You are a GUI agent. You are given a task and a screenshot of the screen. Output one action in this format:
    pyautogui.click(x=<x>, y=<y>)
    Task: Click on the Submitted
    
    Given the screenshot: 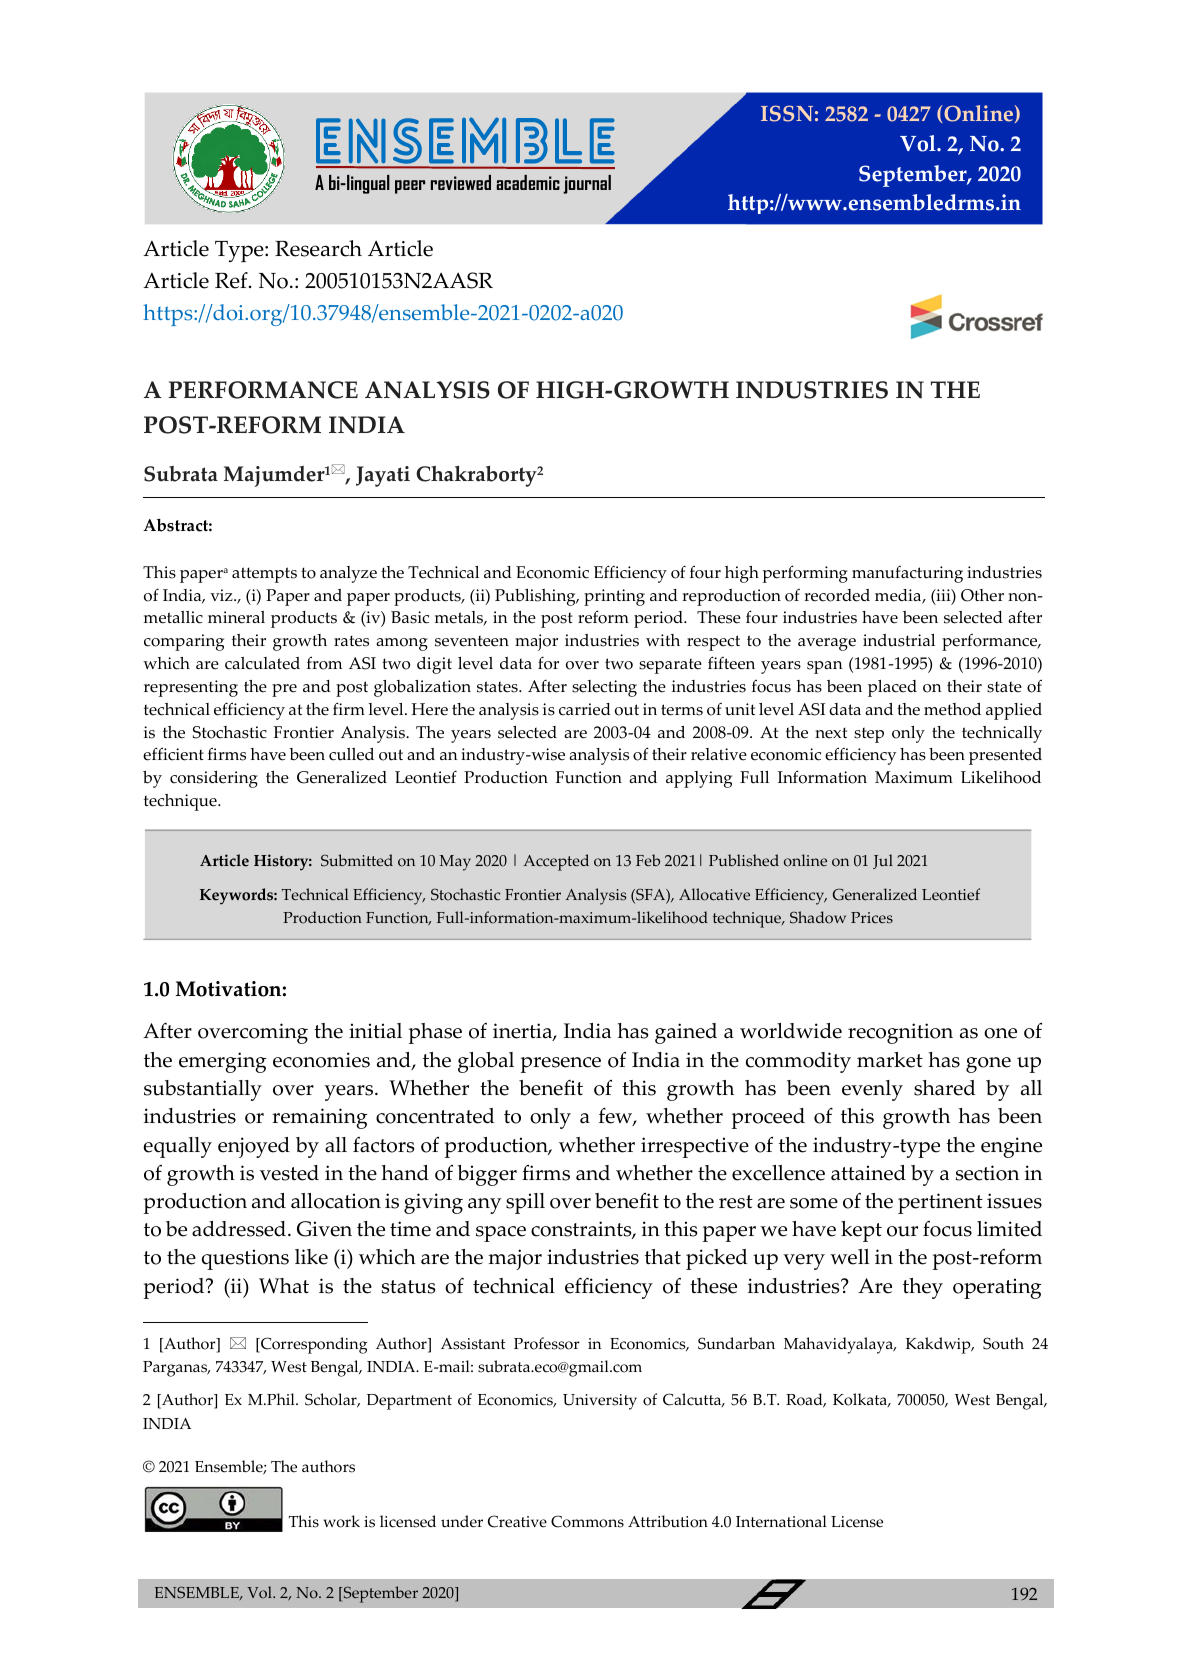 What is the action you would take?
    pyautogui.click(x=357, y=860)
